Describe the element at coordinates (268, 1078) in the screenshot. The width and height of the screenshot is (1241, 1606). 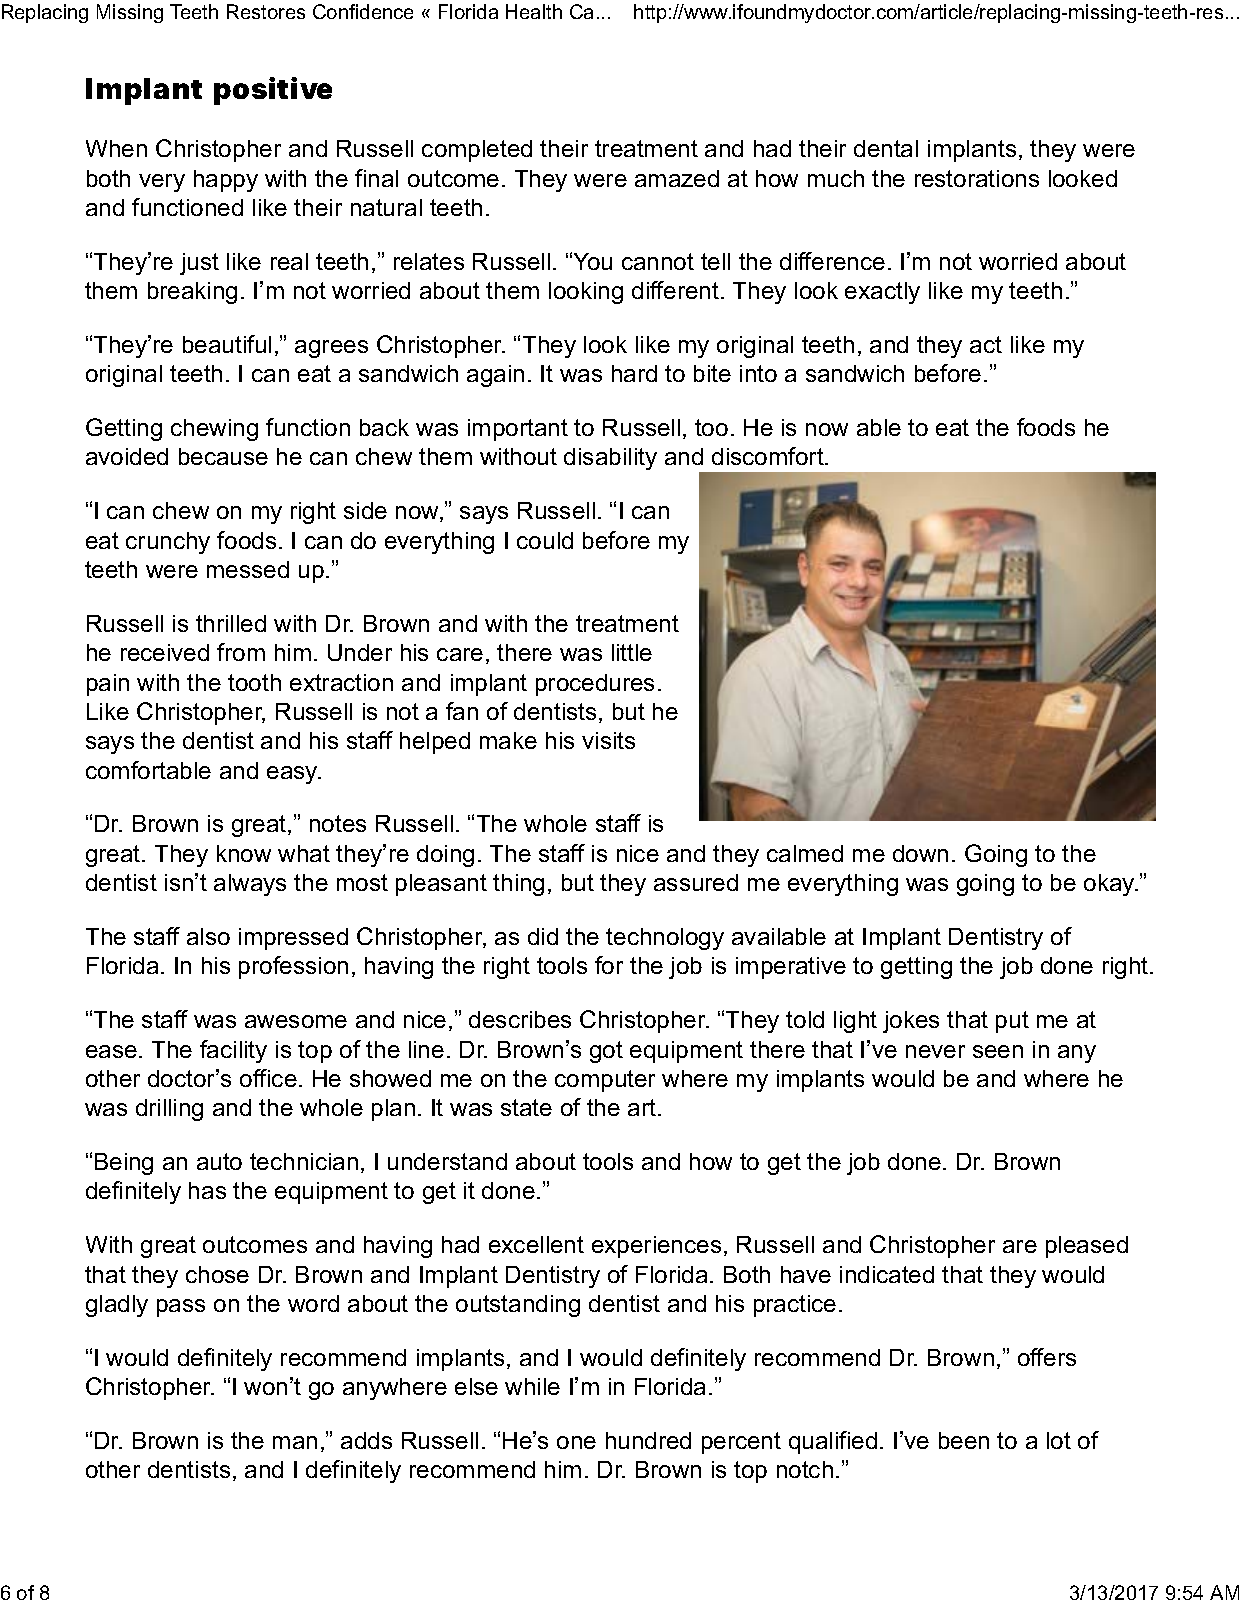
I see `office` at that location.
